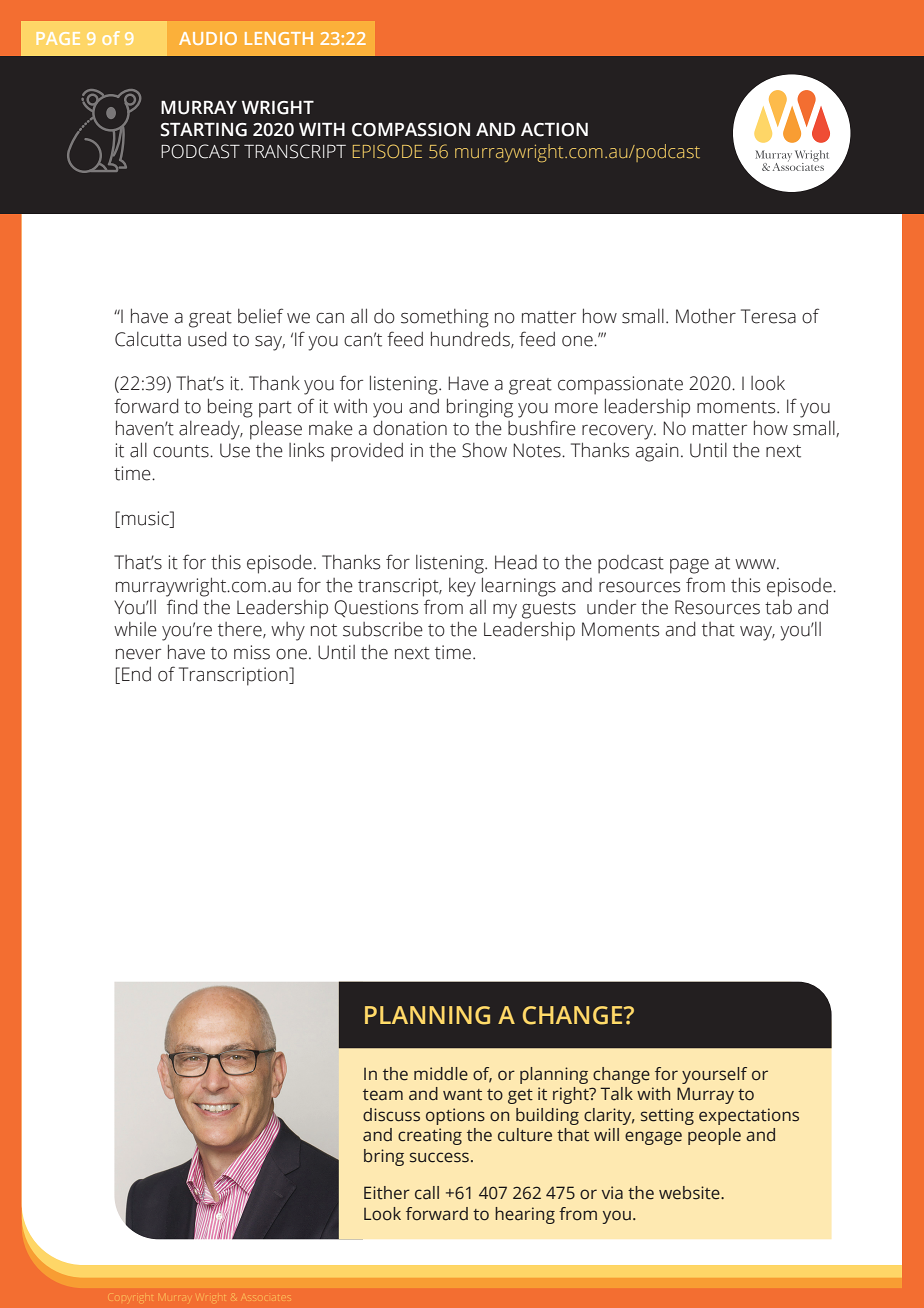 The height and width of the screenshot is (1308, 924). I want to click on middle, so click(441, 1074).
